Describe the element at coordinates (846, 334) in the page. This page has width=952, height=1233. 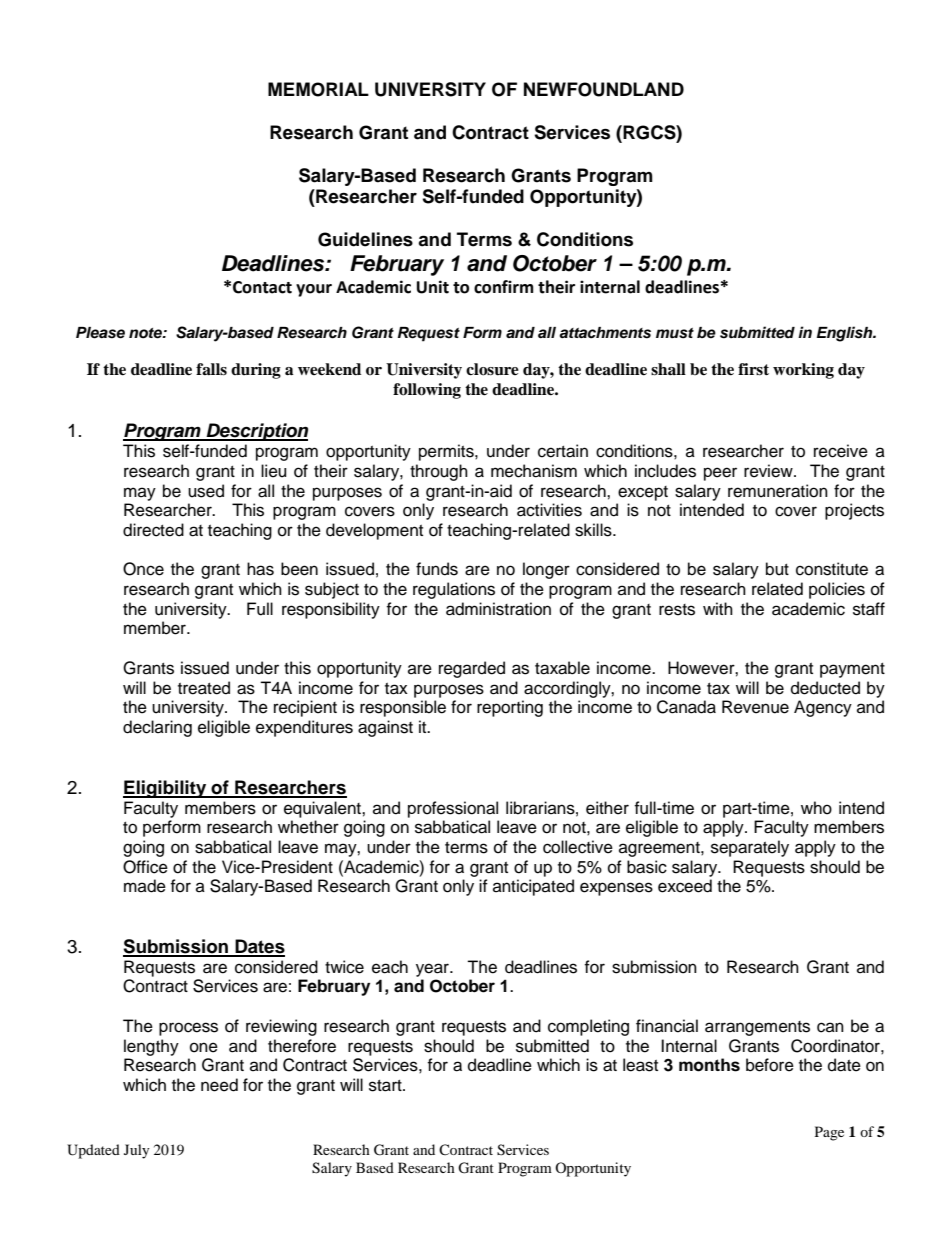
I see `English` at that location.
